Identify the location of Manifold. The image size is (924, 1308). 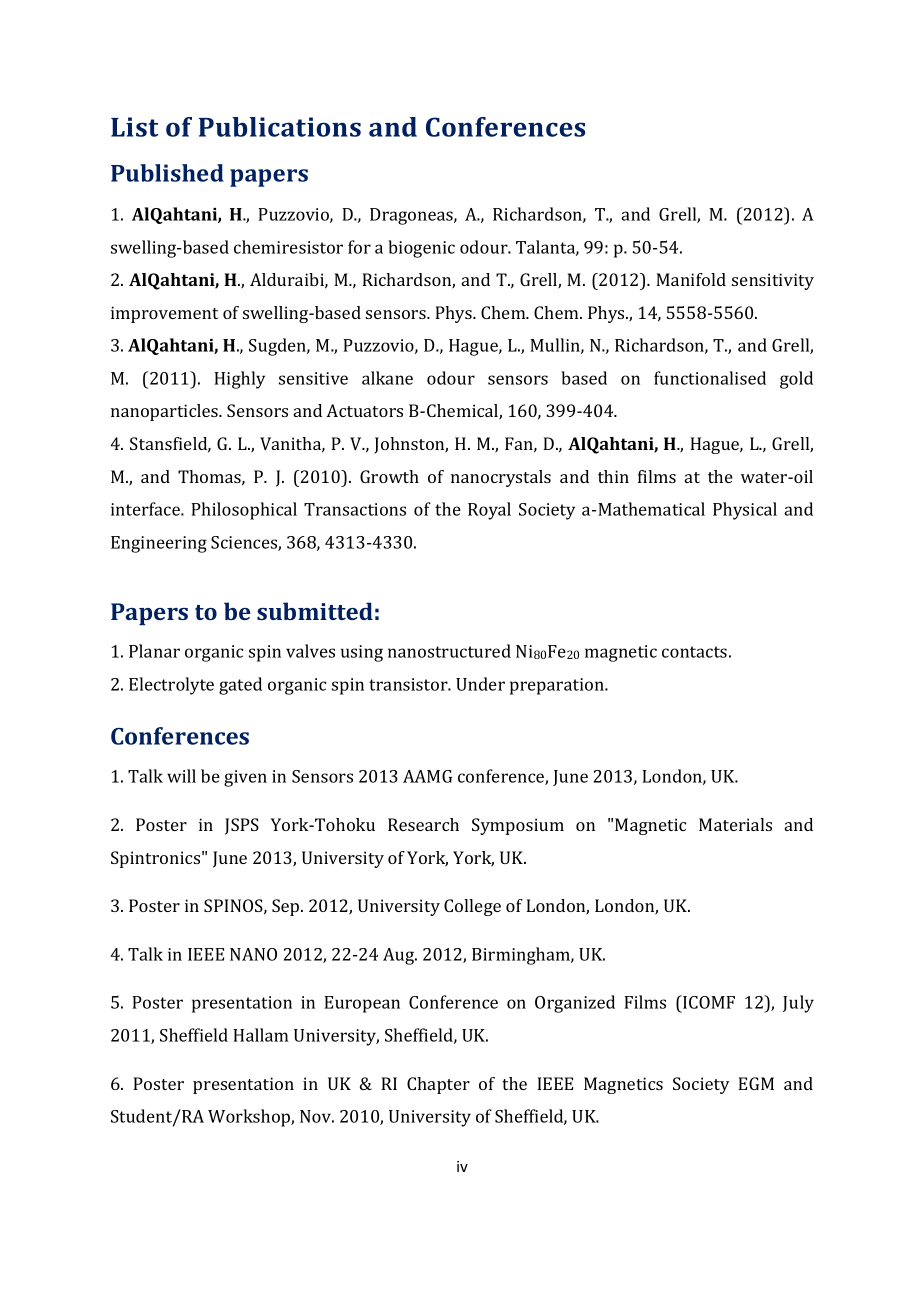
(691, 279).
